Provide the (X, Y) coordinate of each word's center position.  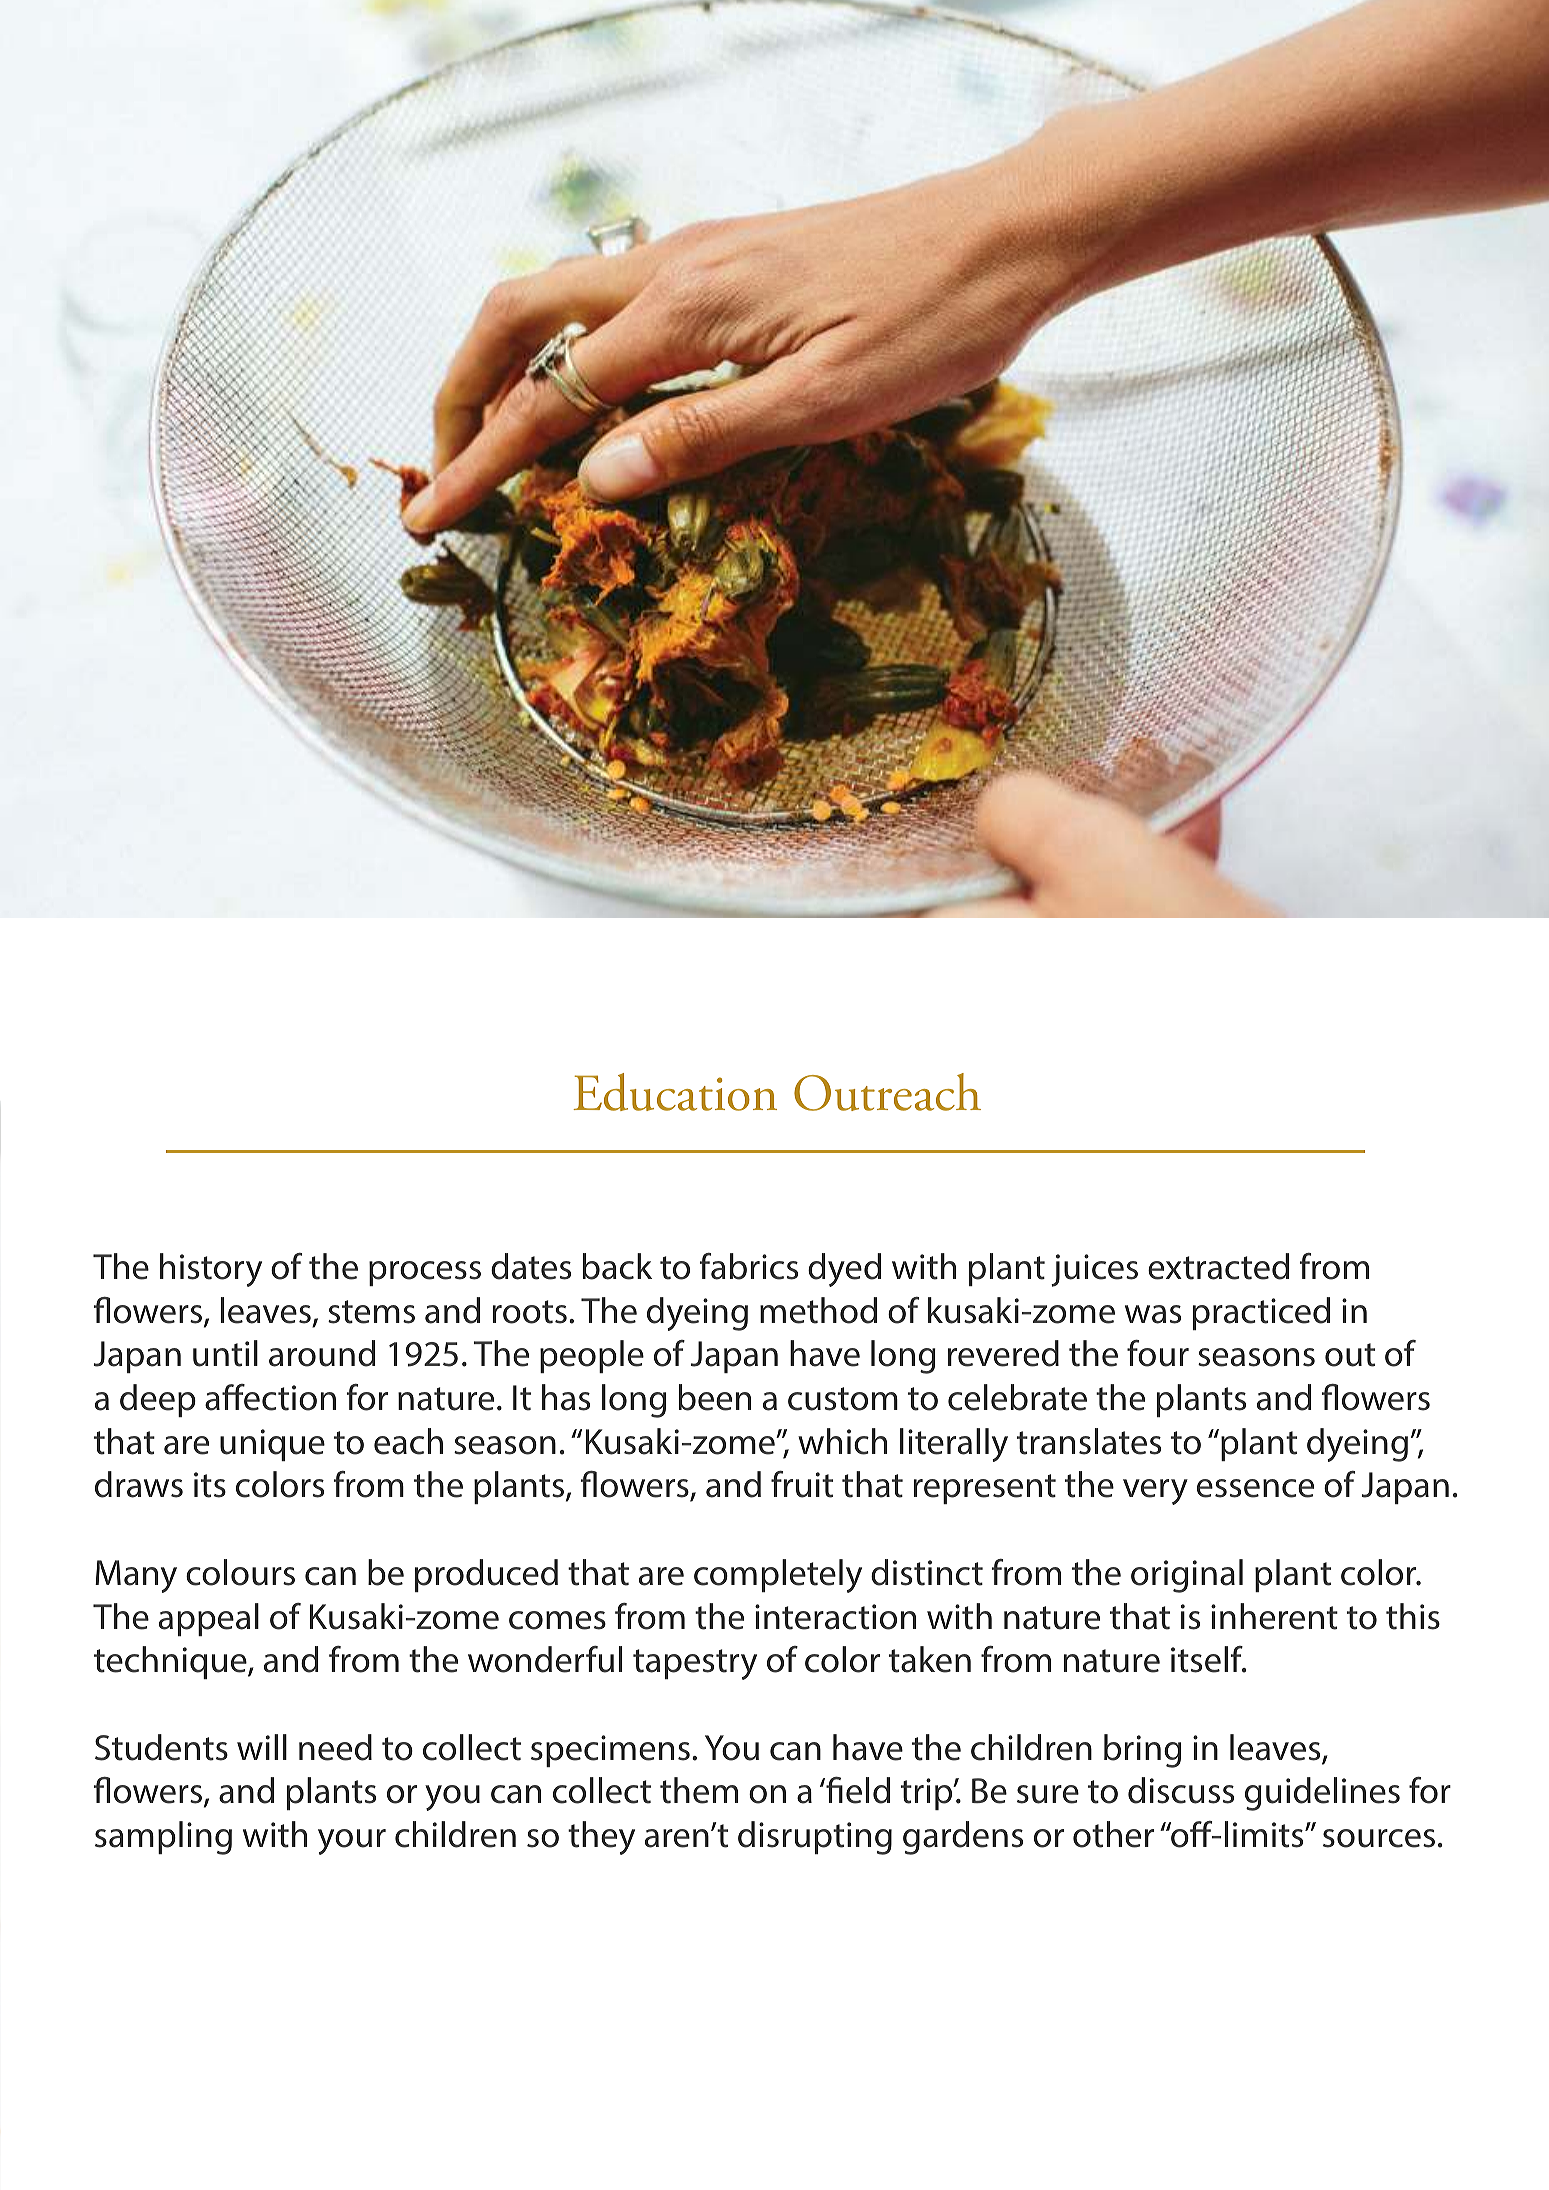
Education (675, 1092)
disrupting (815, 1838)
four (1158, 1353)
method (818, 1310)
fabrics (748, 1266)
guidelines (1322, 1794)
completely (778, 1576)
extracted (1218, 1266)
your (352, 1842)
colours (240, 1572)
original (1187, 1576)
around (322, 1353)
